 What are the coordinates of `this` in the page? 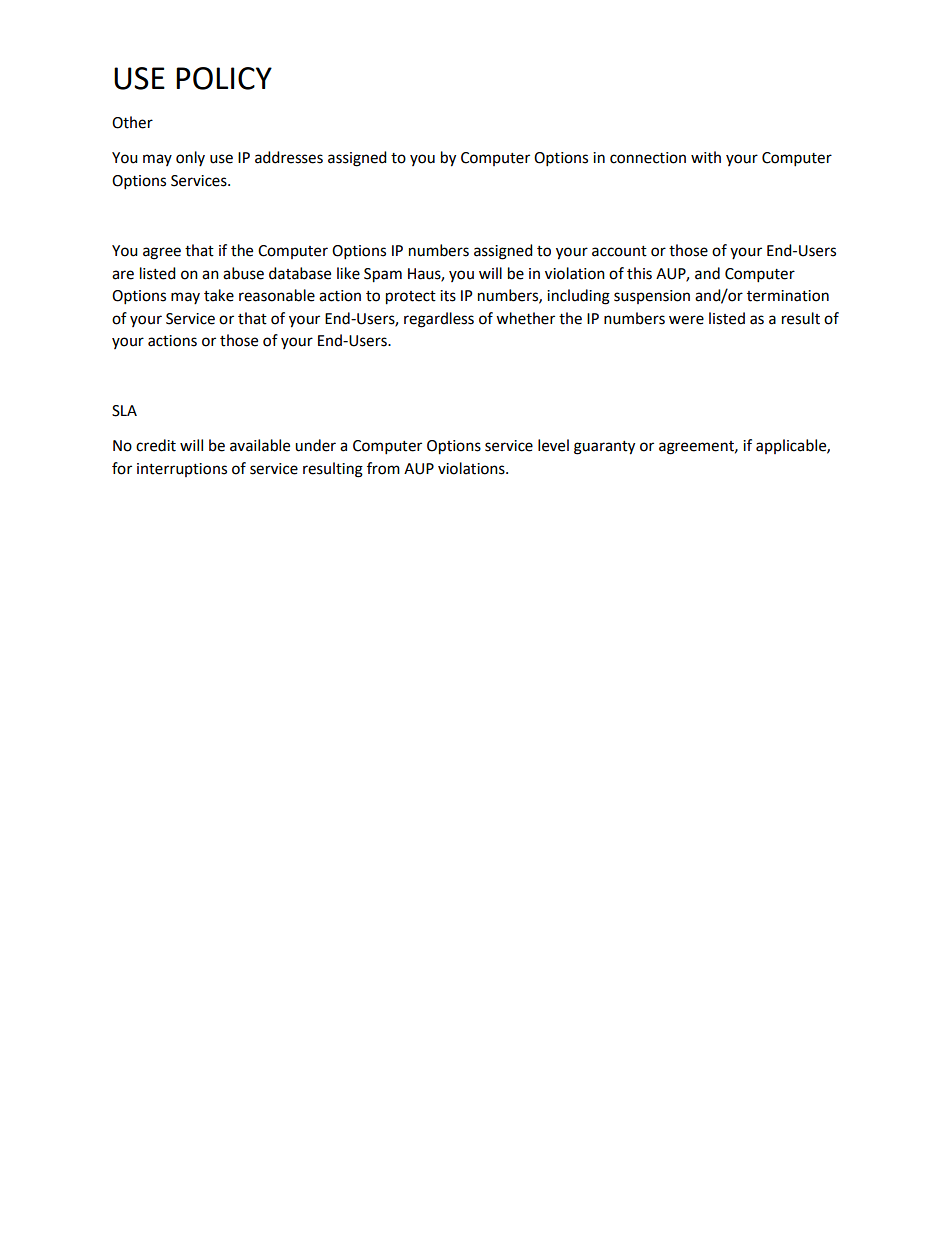 It's located at (639, 273).
